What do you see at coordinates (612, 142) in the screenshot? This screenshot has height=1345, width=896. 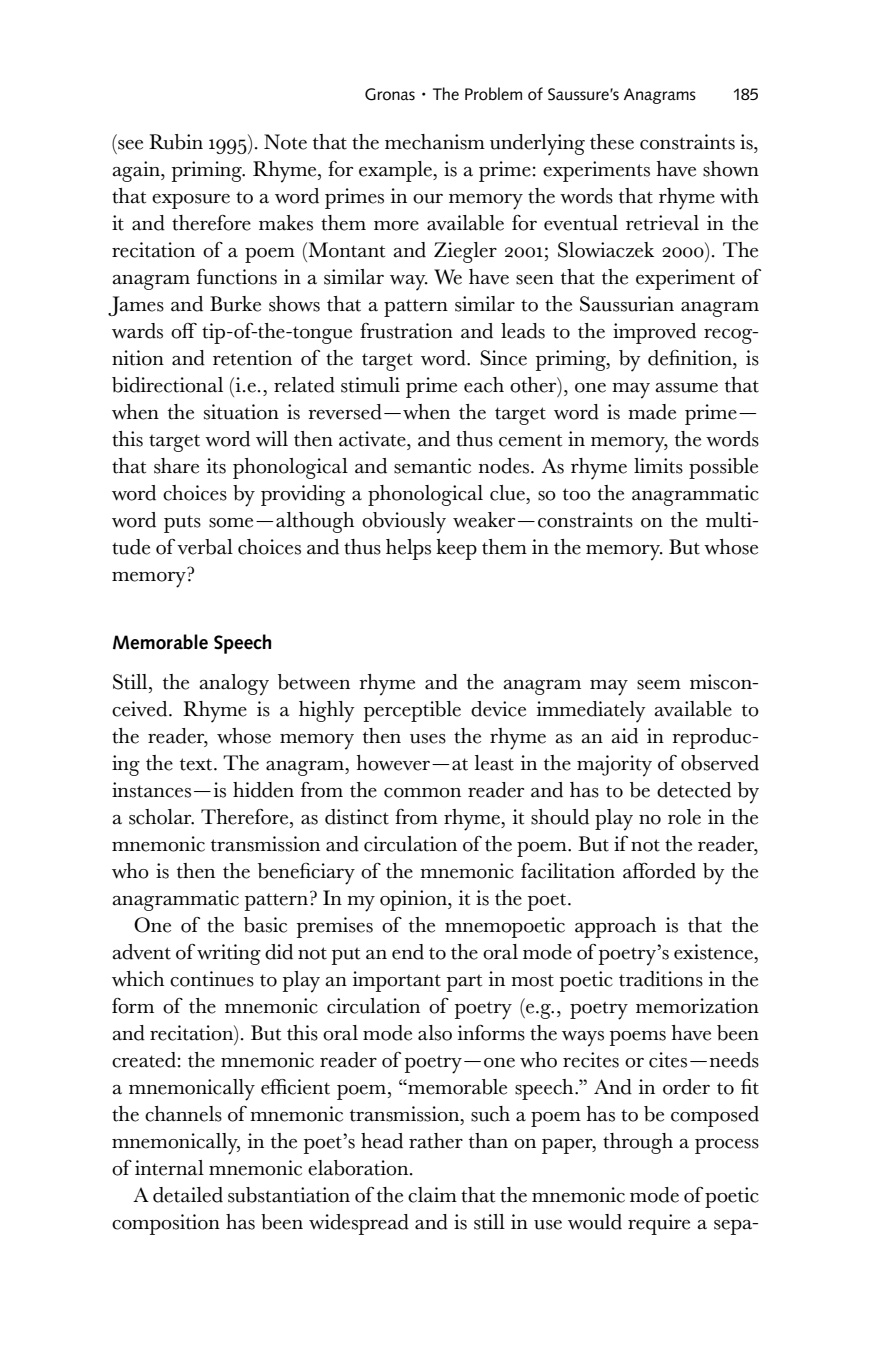 I see `these` at bounding box center [612, 142].
